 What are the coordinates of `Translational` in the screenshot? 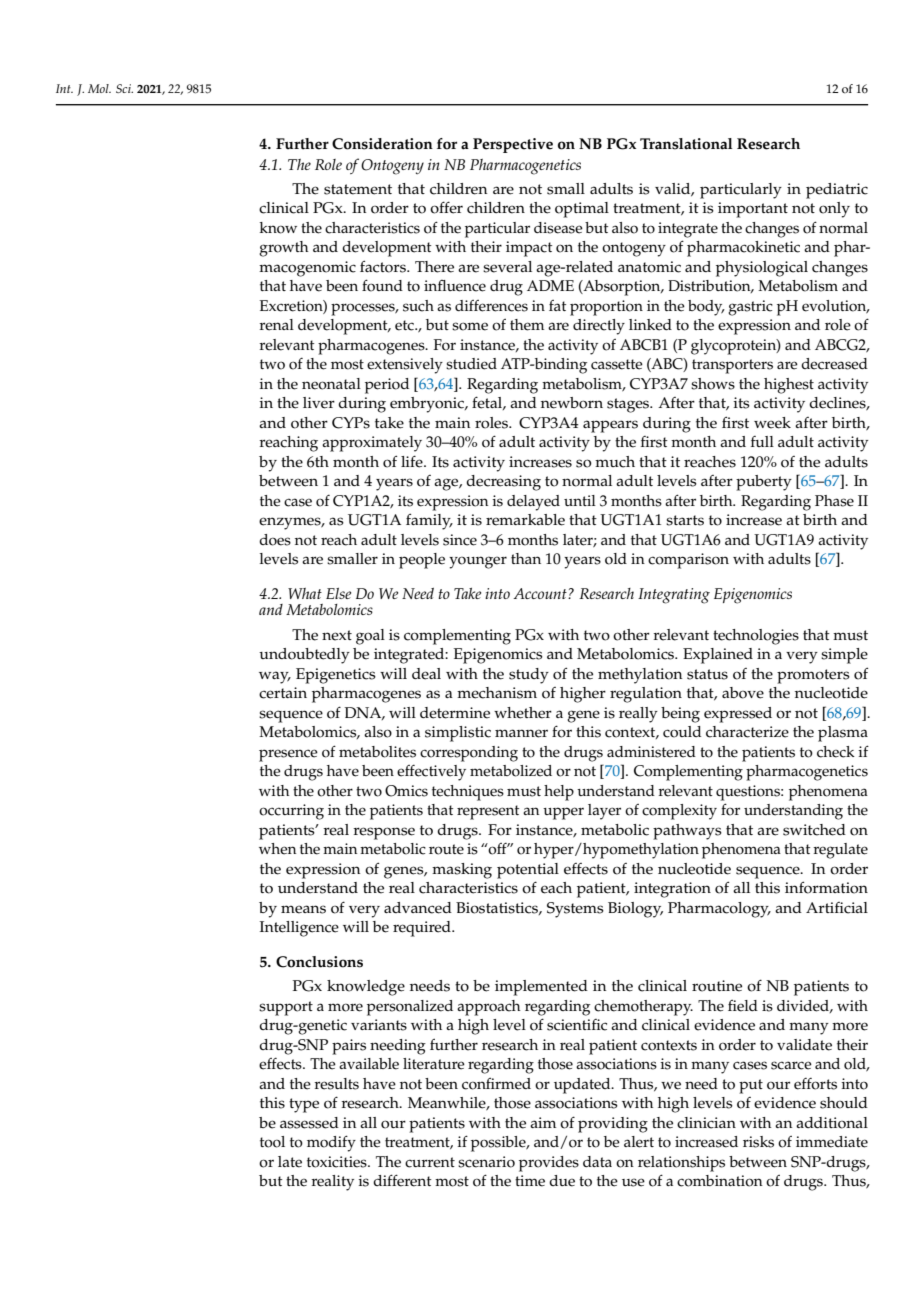 It's located at (686, 144).
